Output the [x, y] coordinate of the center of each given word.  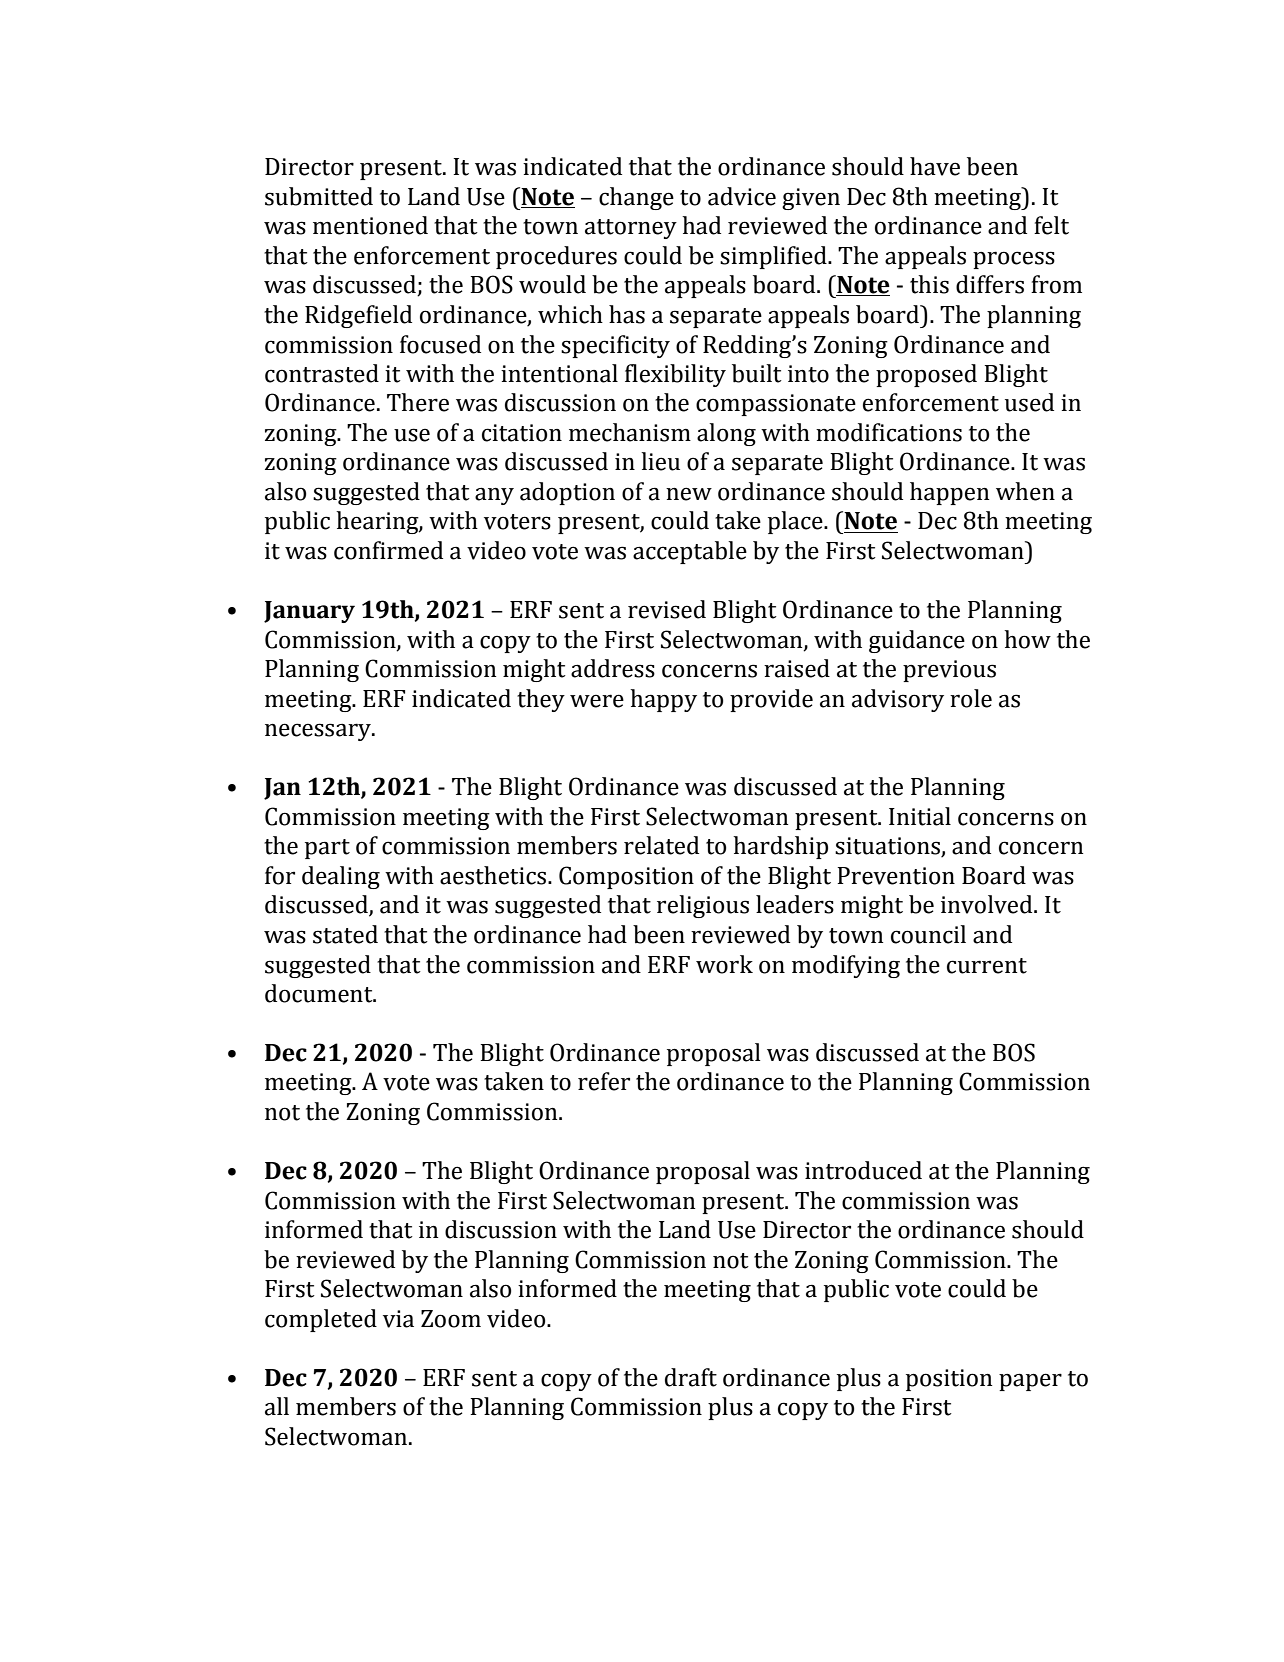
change [636, 198]
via [398, 1319]
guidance [917, 641]
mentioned [370, 225]
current [987, 966]
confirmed [388, 550]
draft [691, 1377]
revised [667, 609]
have [935, 166]
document [320, 993]
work [724, 964]
